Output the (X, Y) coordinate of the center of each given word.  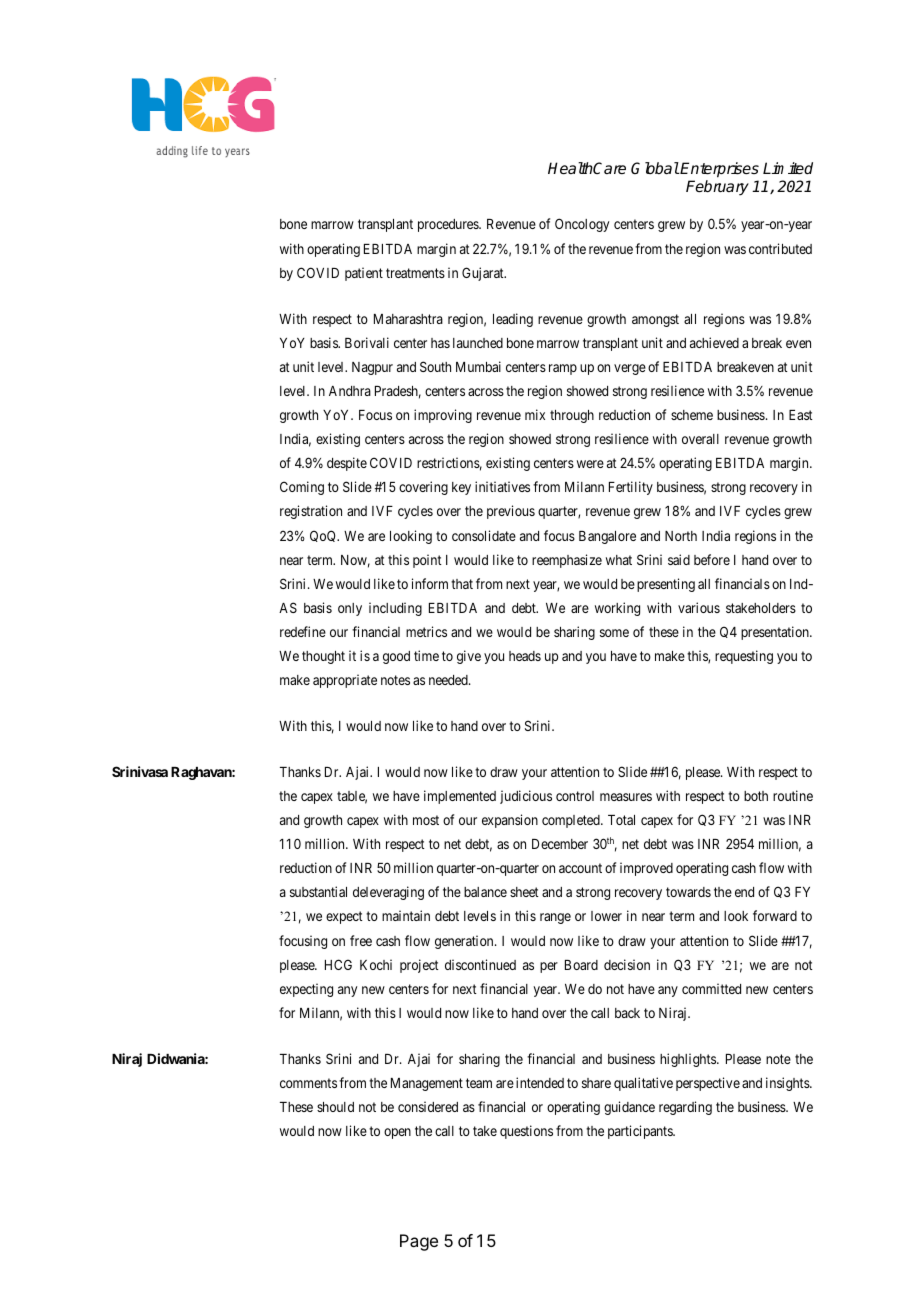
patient (364, 274)
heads (525, 656)
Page (419, 1242)
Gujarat (484, 274)
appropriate (345, 681)
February (717, 188)
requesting (744, 657)
